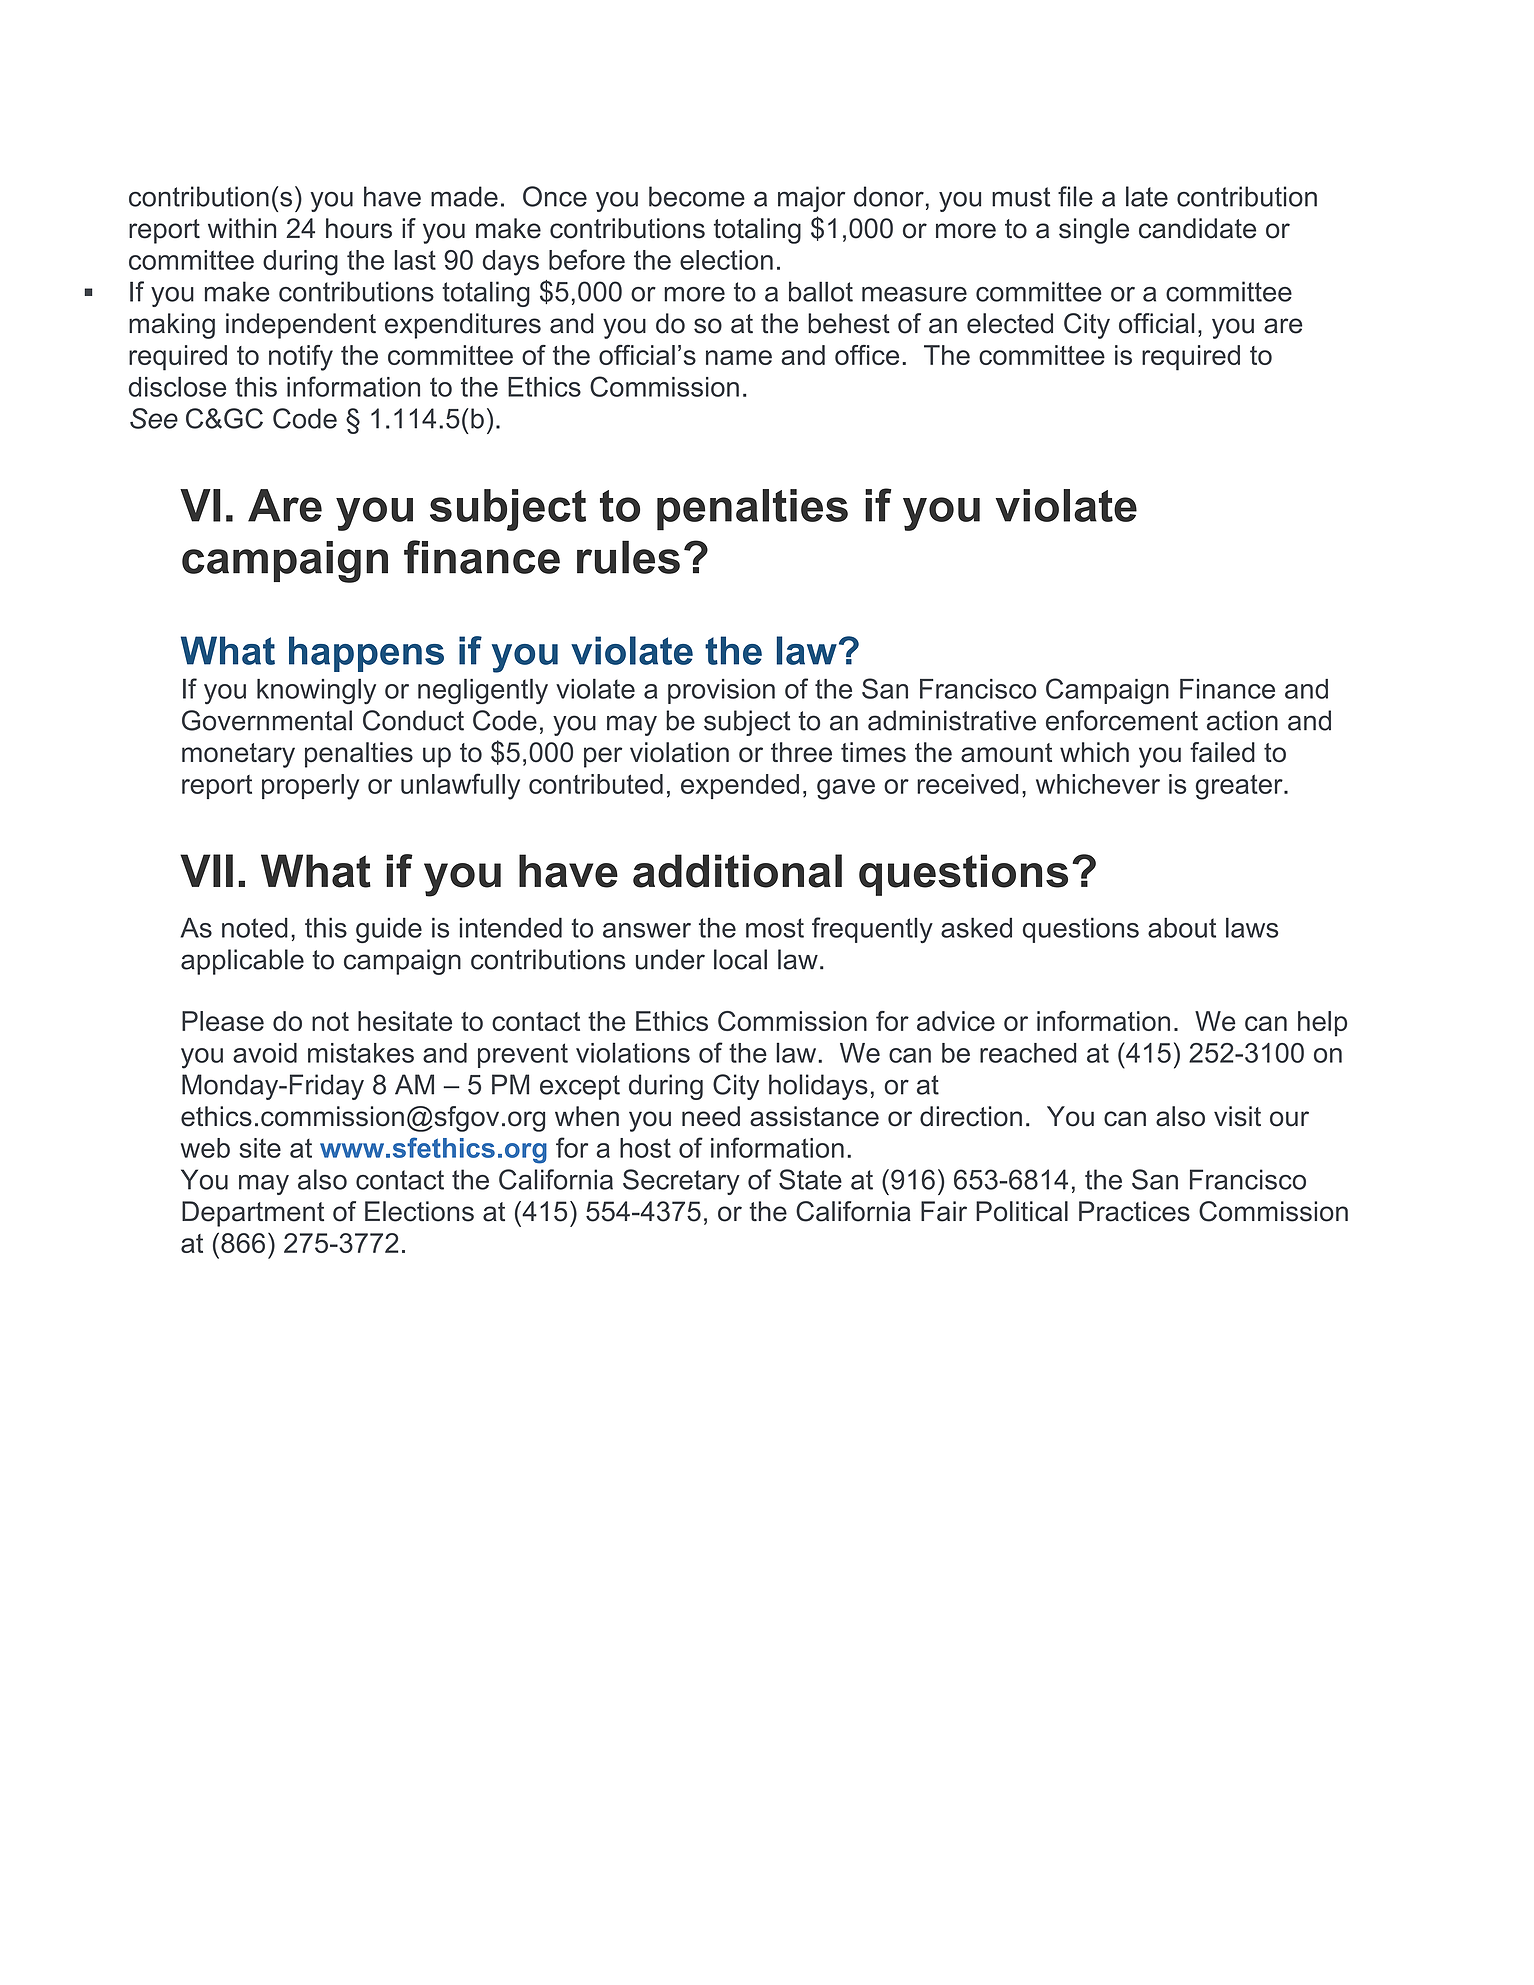  I want to click on candidate, so click(1197, 228).
